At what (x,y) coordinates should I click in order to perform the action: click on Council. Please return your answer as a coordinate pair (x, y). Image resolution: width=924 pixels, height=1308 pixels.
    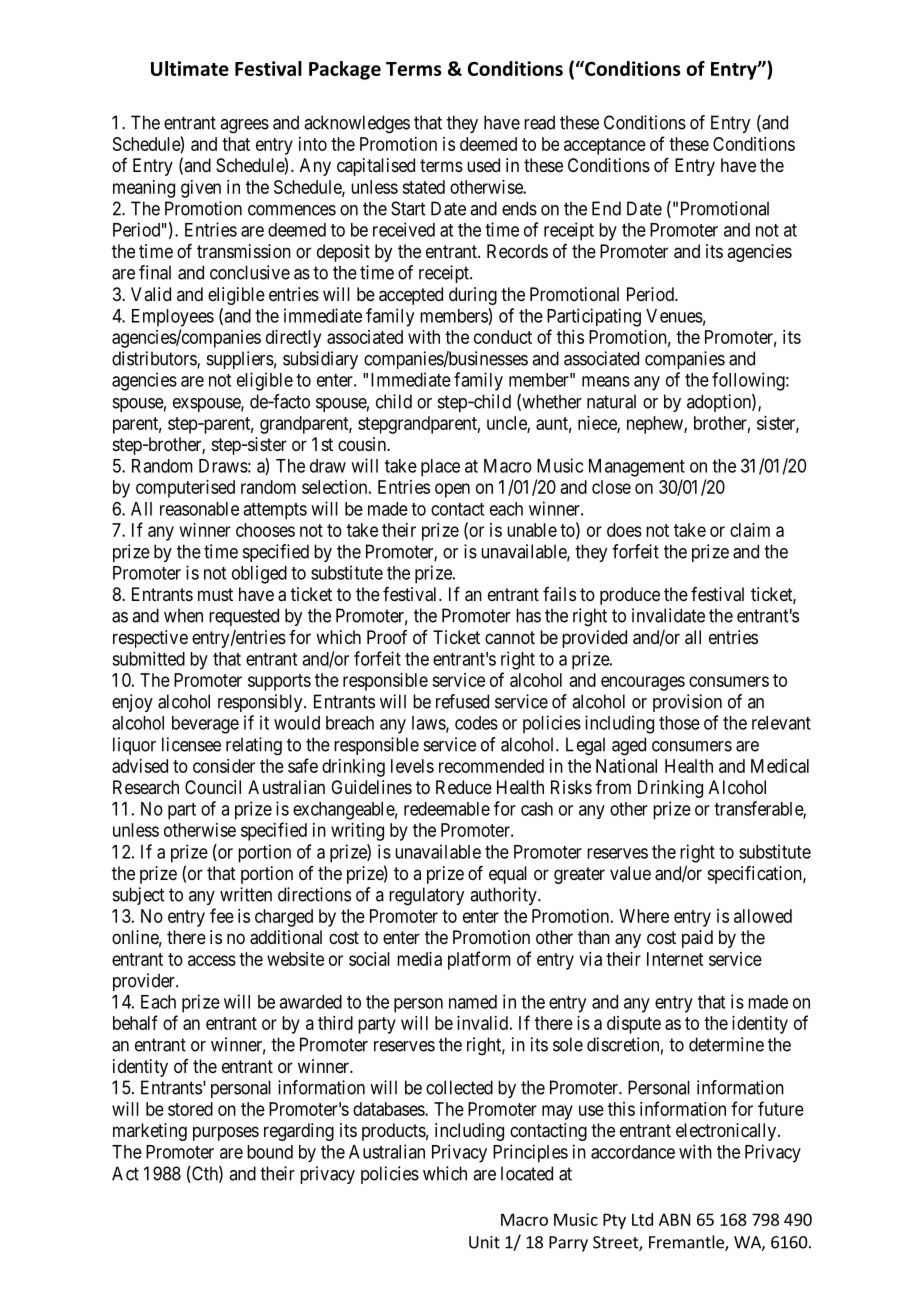
    Looking at the image, I should click on (213, 787).
